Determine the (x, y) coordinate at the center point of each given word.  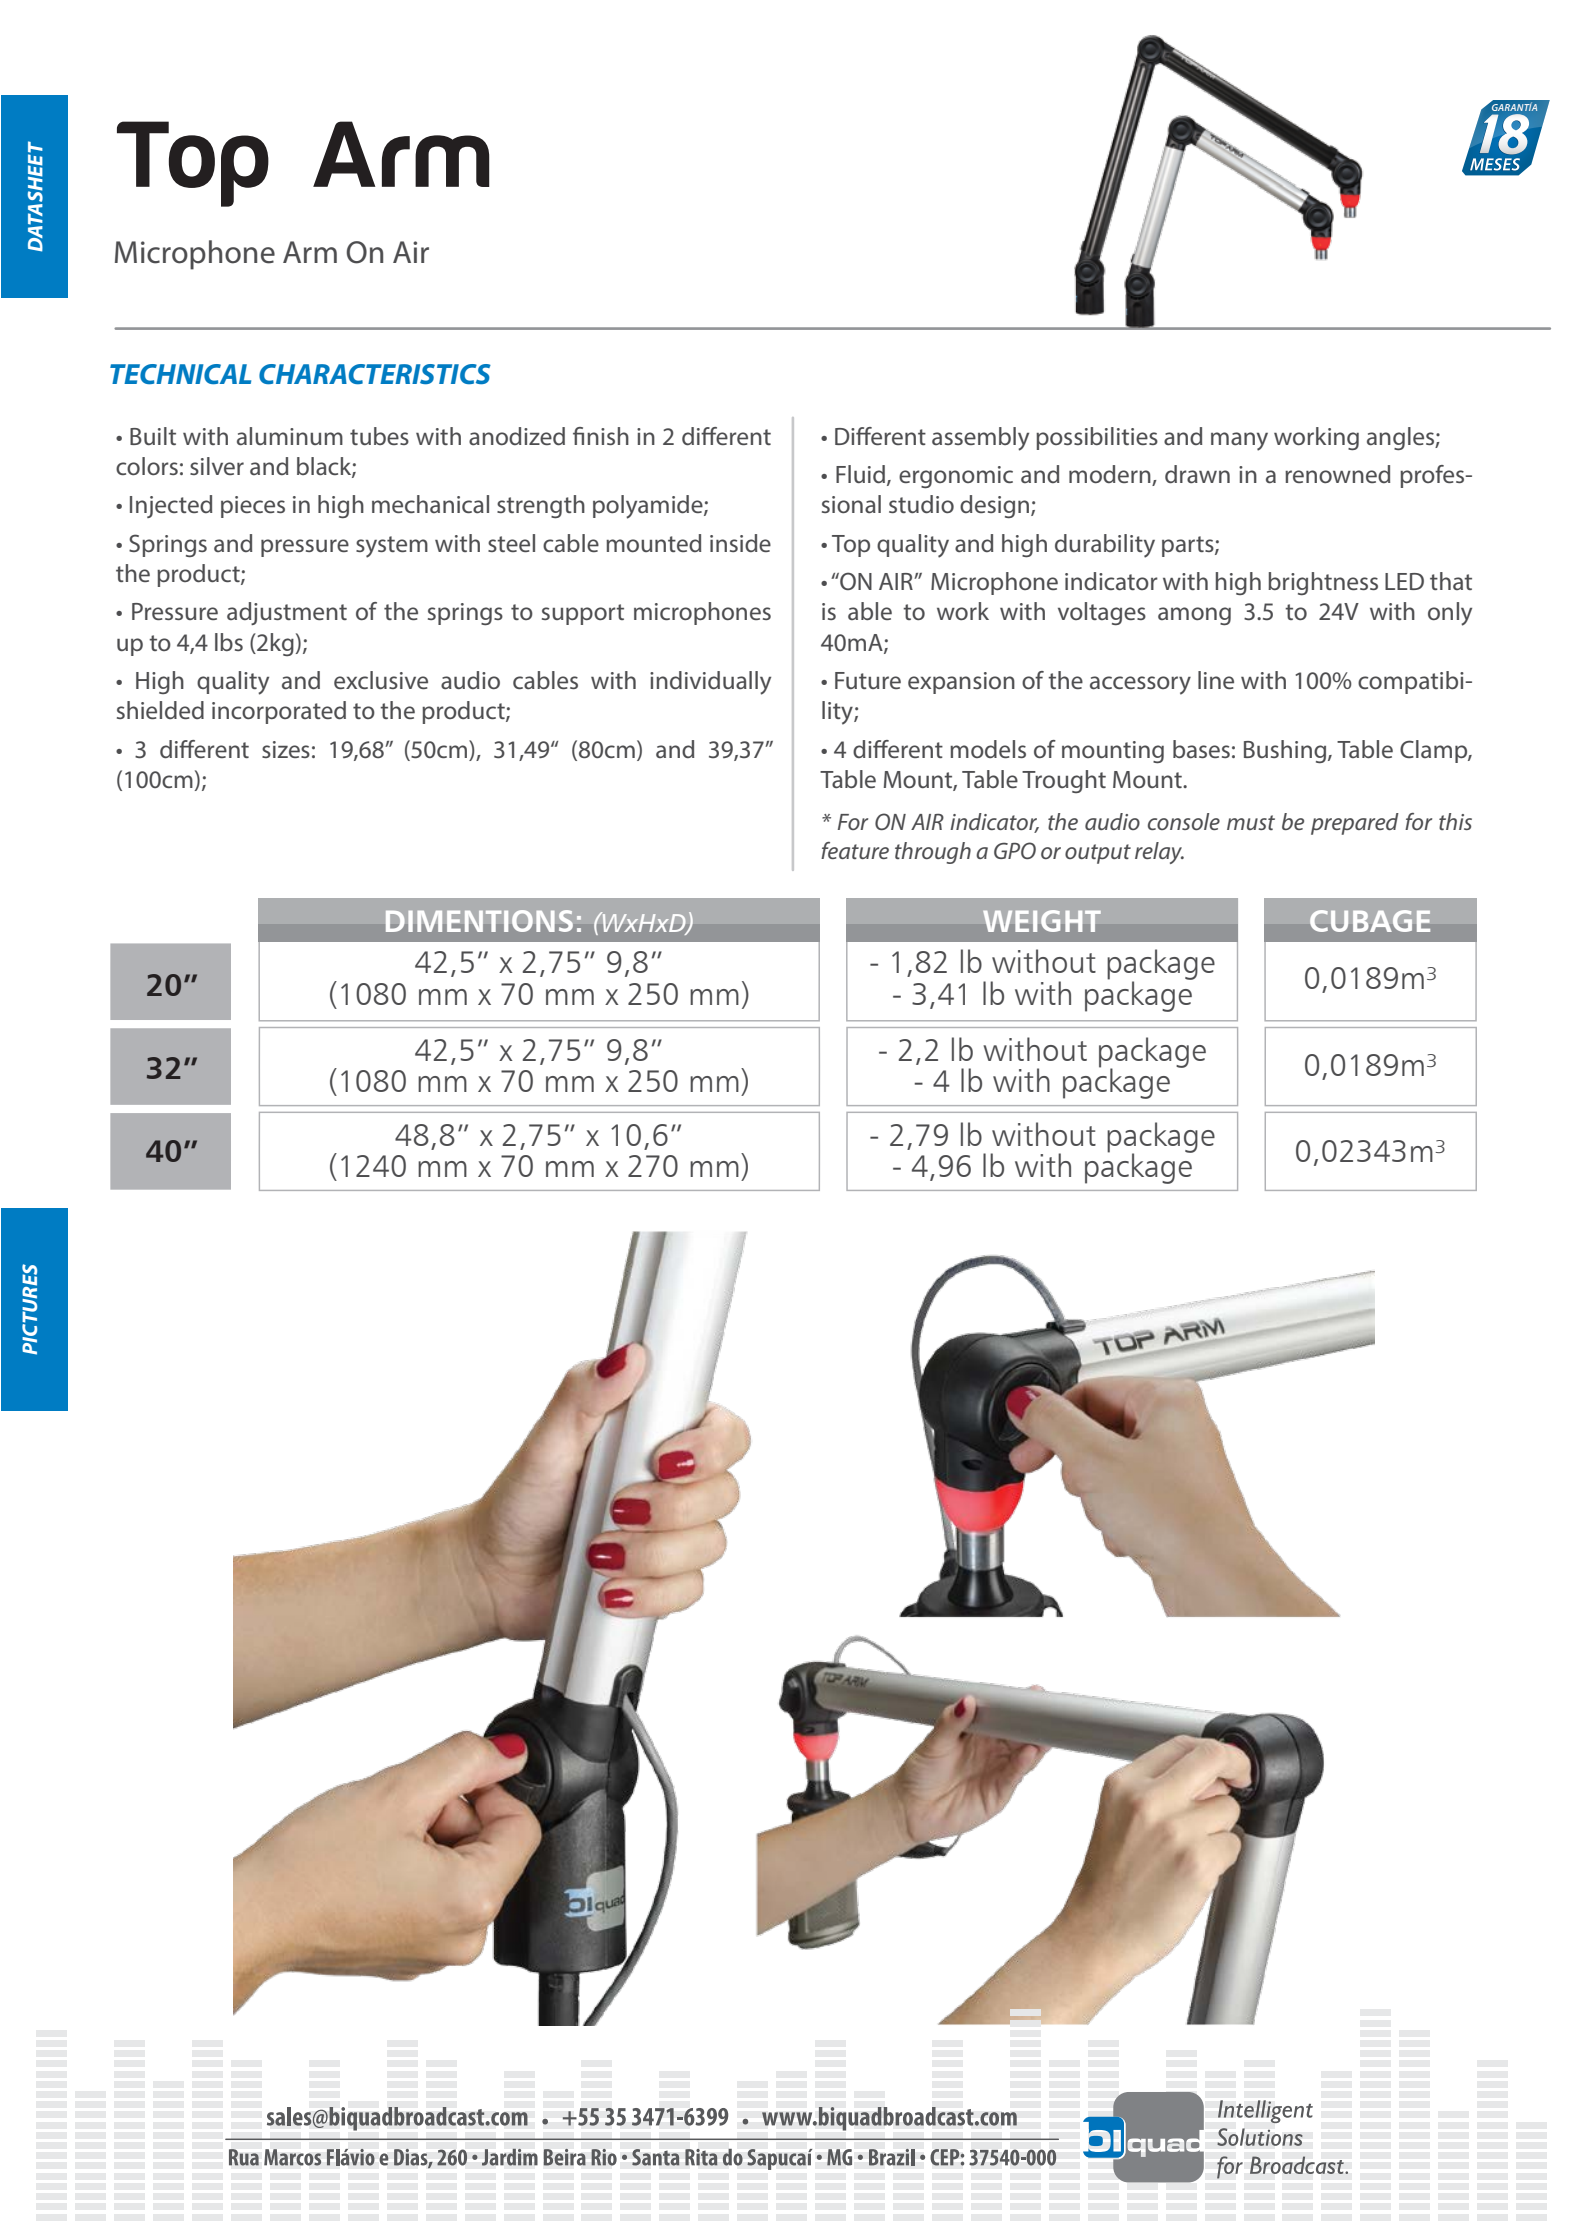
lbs (229, 642)
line (1216, 680)
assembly (980, 439)
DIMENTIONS (479, 921)
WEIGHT (1042, 921)
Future (868, 680)
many (1239, 441)
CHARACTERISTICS (375, 374)
